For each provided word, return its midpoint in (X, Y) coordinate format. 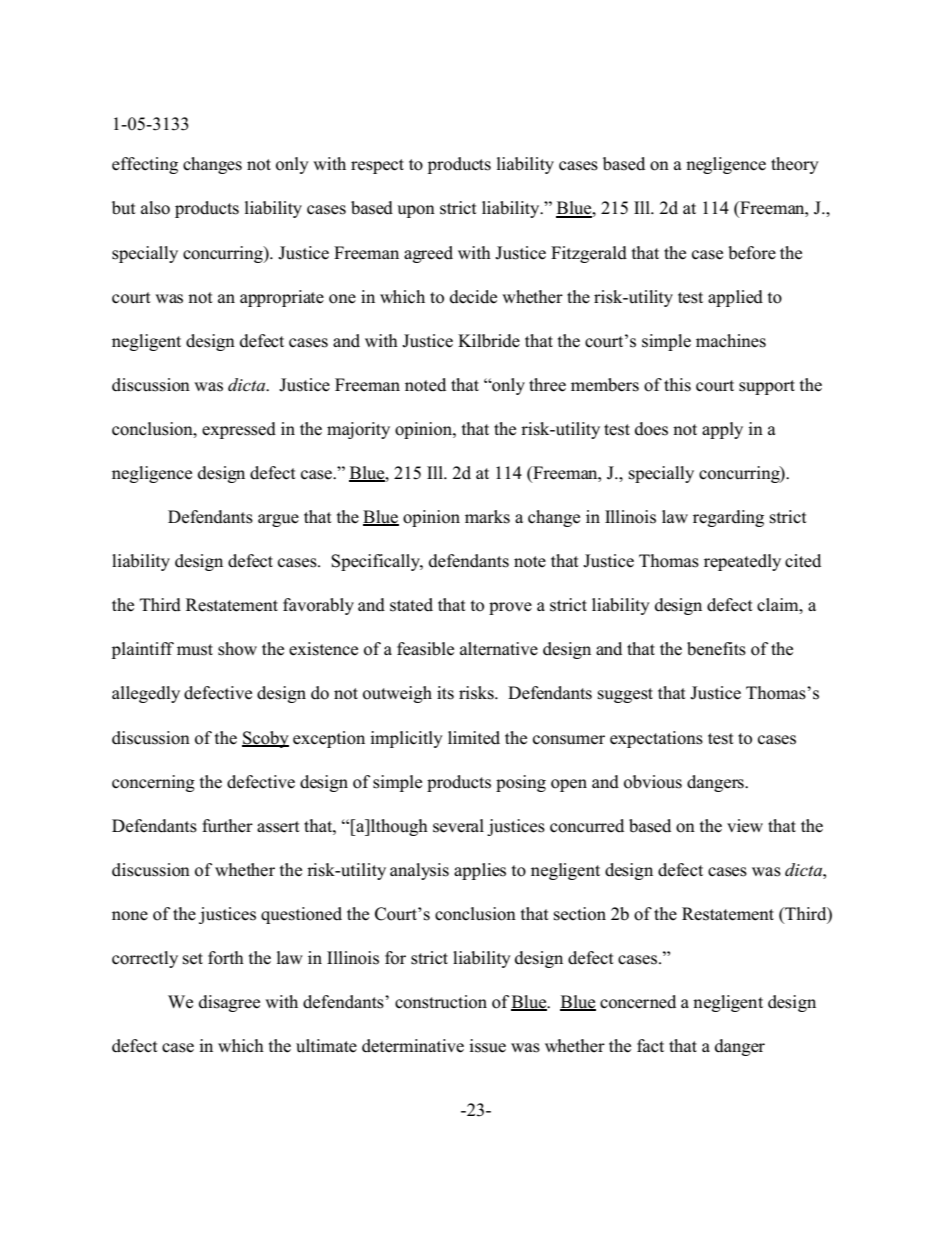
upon (416, 211)
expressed (239, 430)
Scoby (265, 739)
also (155, 208)
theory (795, 165)
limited (474, 738)
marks (487, 517)
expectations (656, 739)
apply (722, 430)
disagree (229, 1003)
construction (441, 1002)
